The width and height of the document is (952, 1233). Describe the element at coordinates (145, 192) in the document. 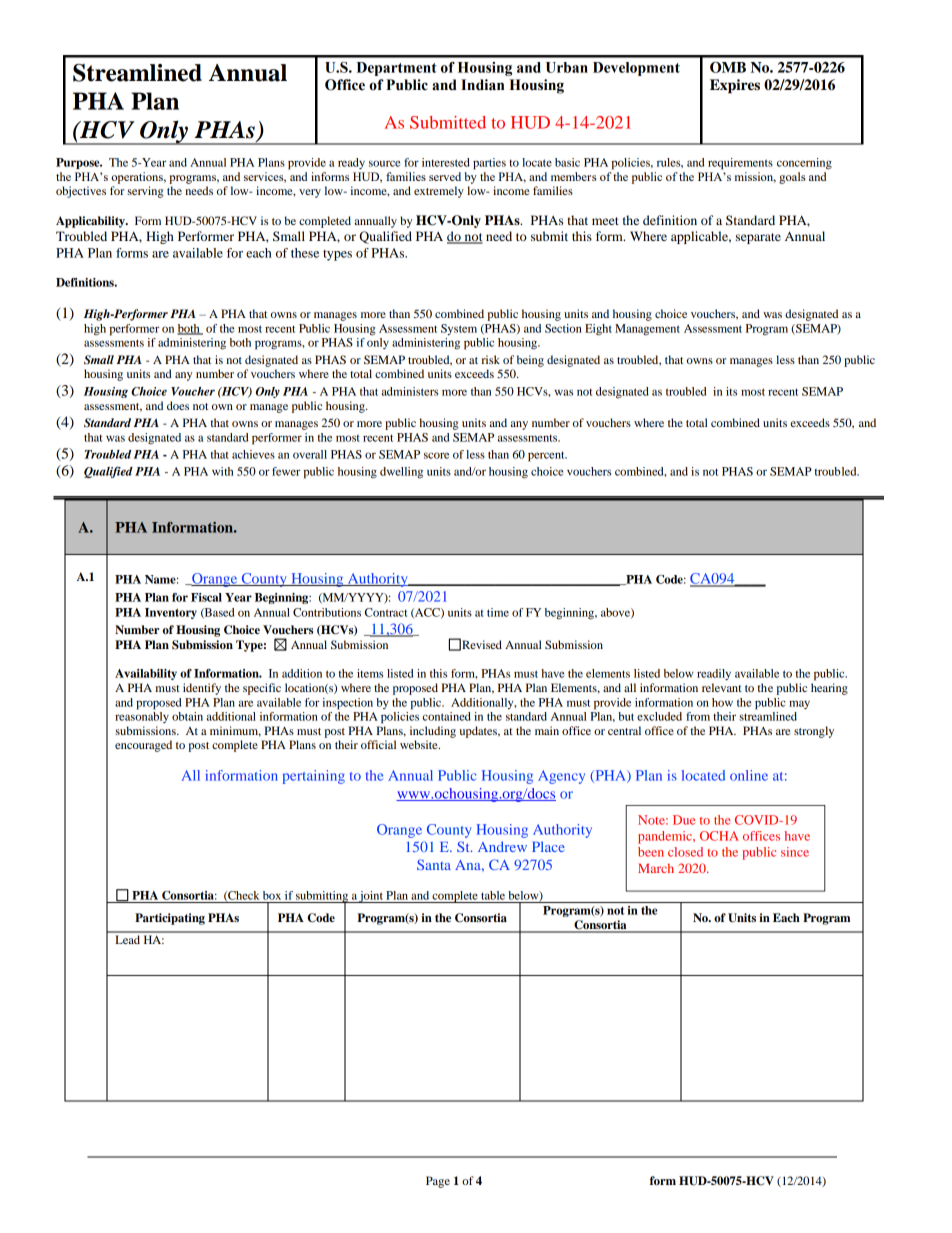

I see `serving` at that location.
